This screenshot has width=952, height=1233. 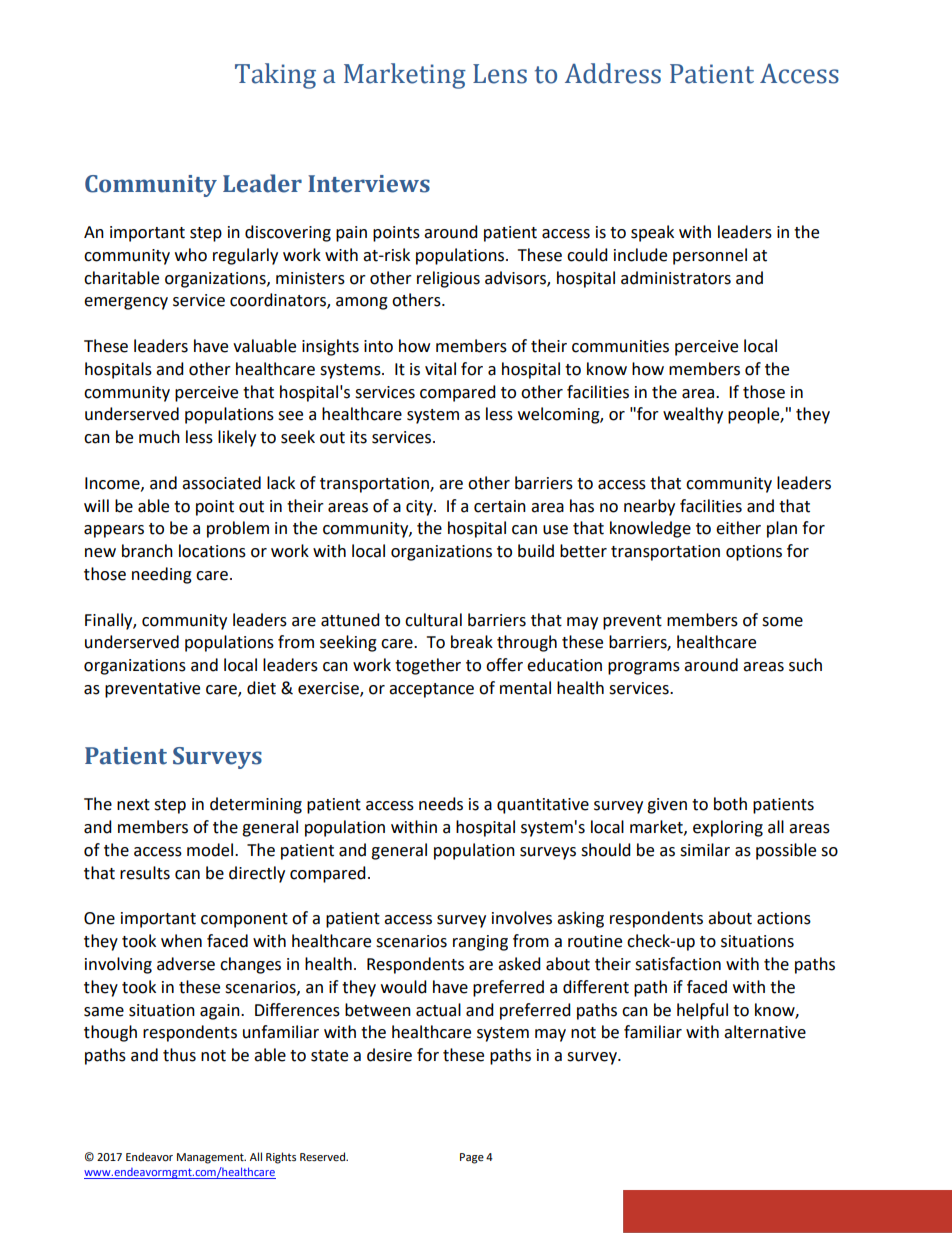 What do you see at coordinates (710, 256) in the screenshot?
I see `personnel` at bounding box center [710, 256].
